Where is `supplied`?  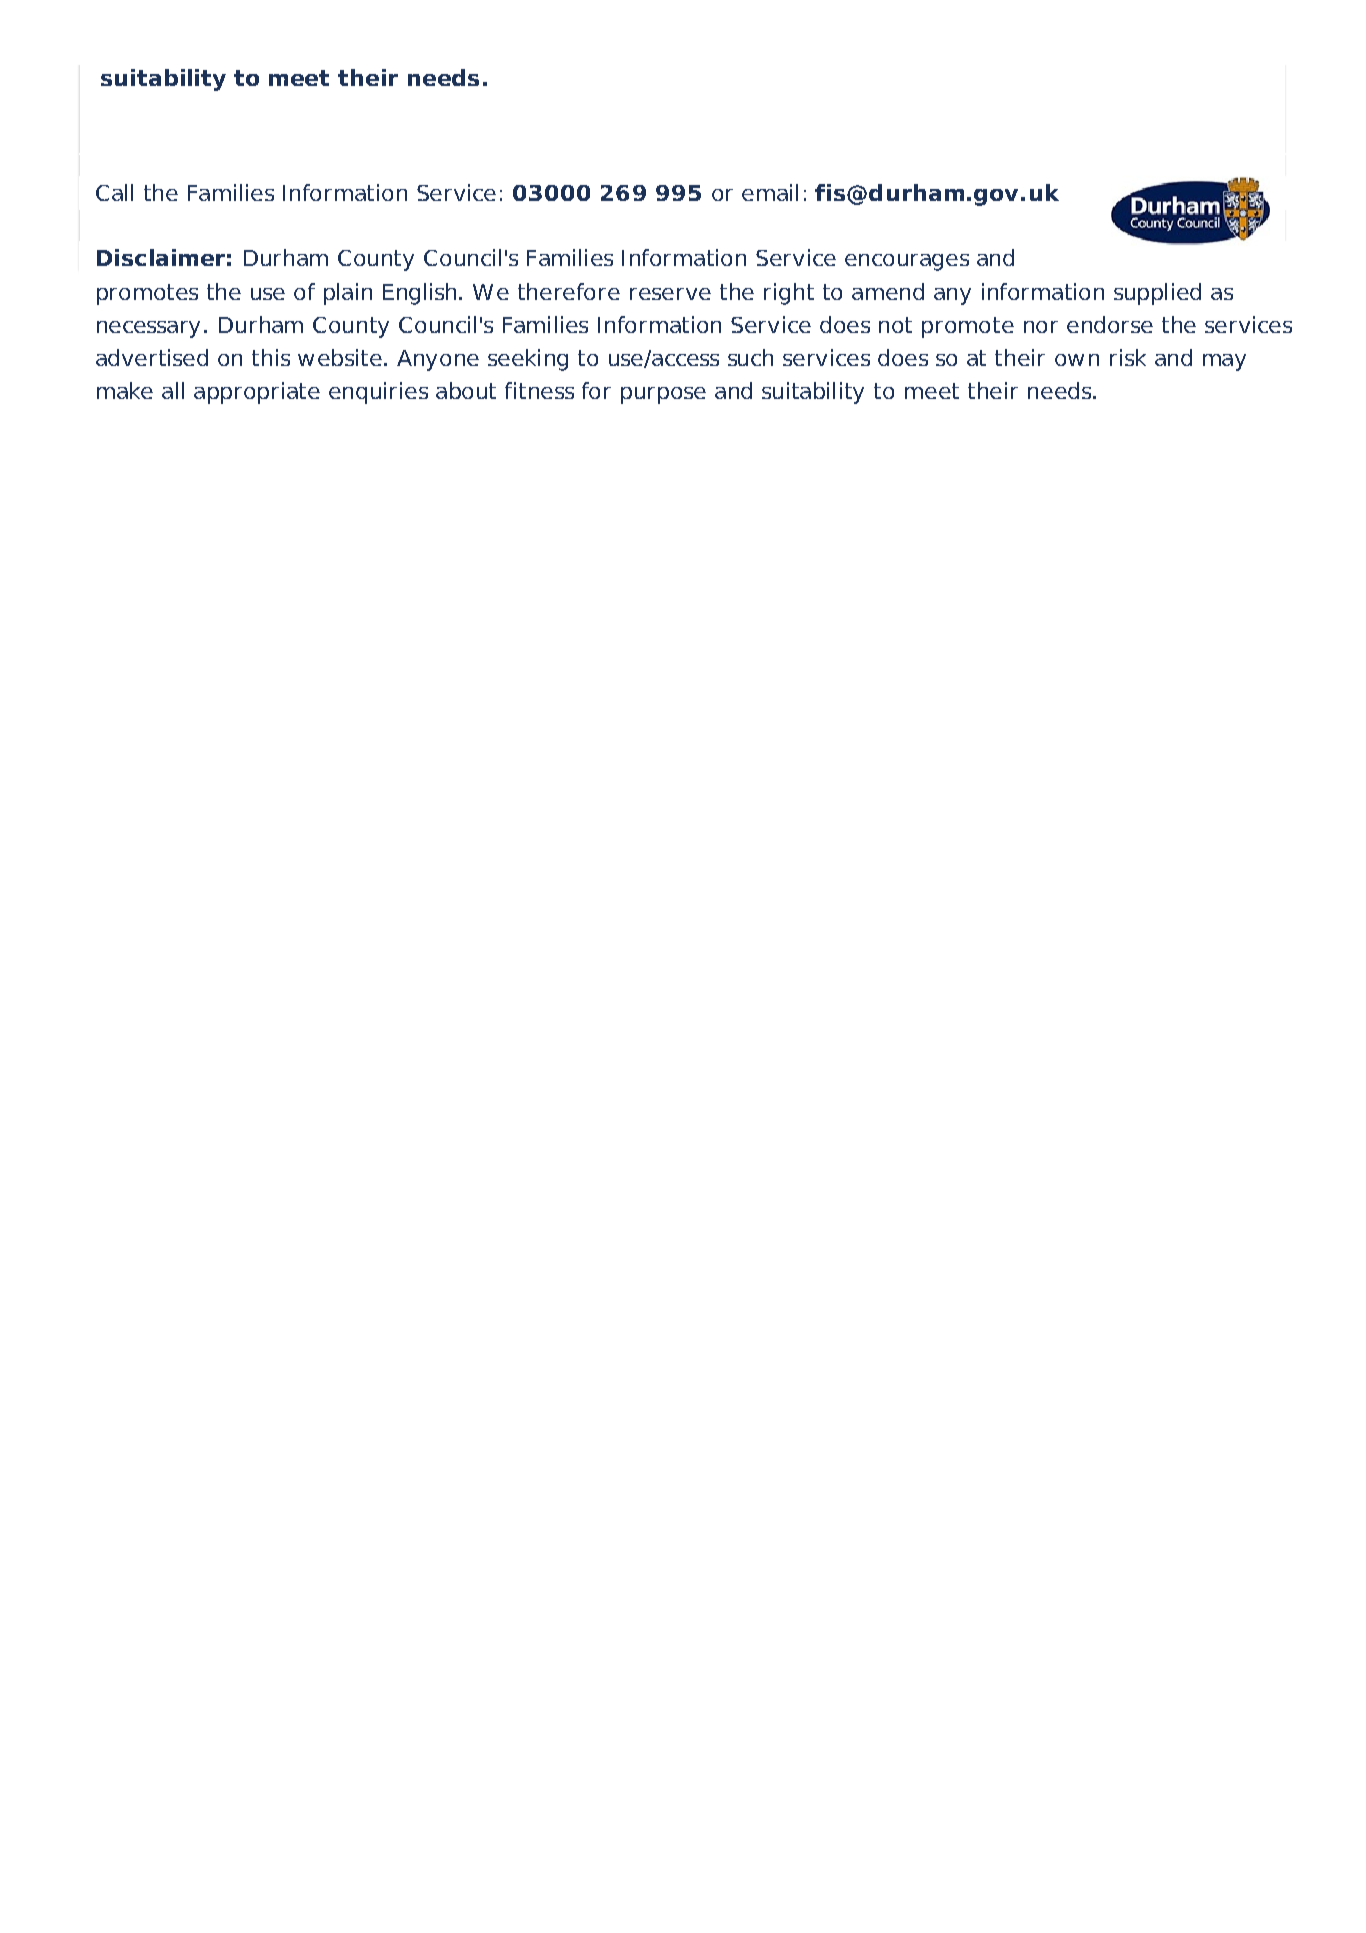 supplied is located at coordinates (1157, 294).
